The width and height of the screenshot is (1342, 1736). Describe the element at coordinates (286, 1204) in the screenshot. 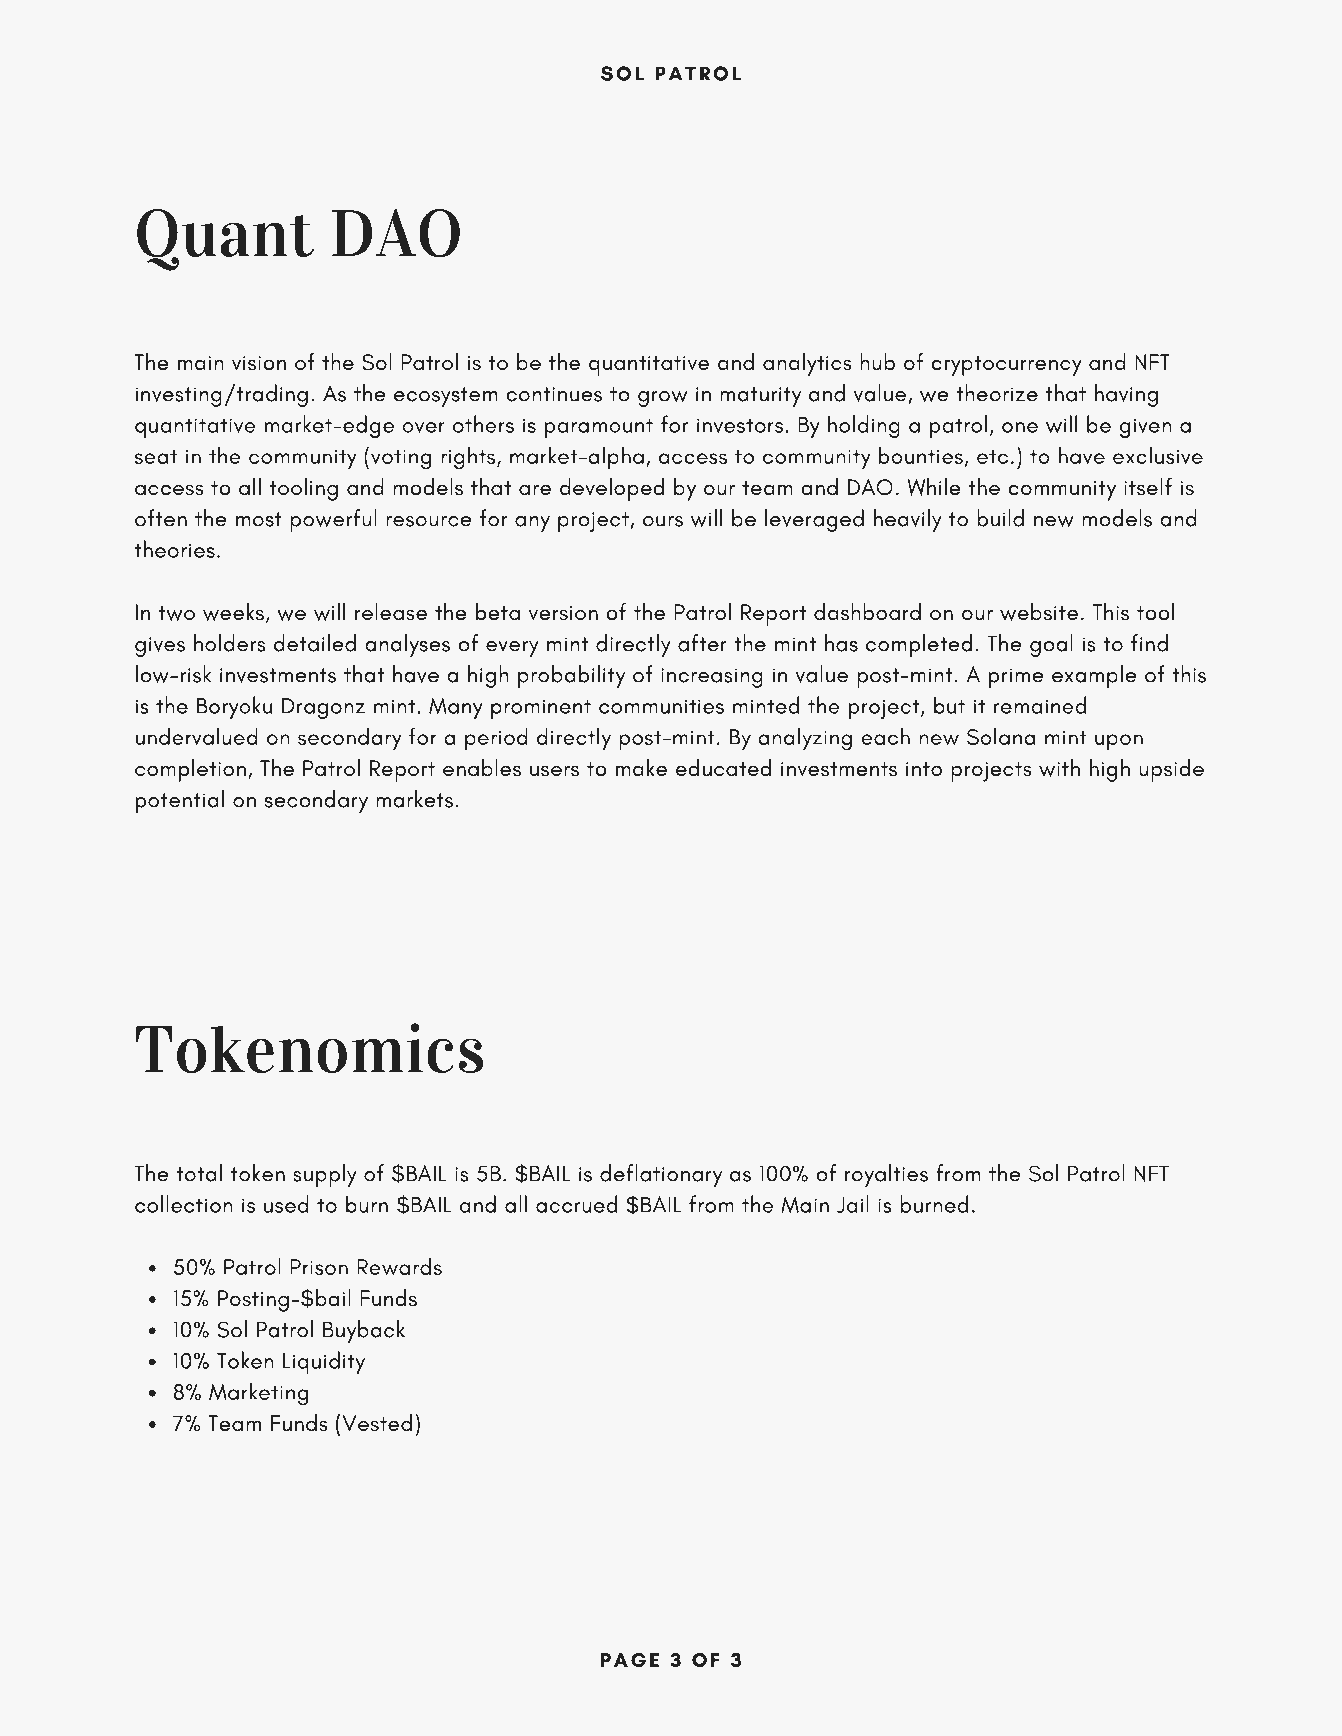

I see `used` at that location.
